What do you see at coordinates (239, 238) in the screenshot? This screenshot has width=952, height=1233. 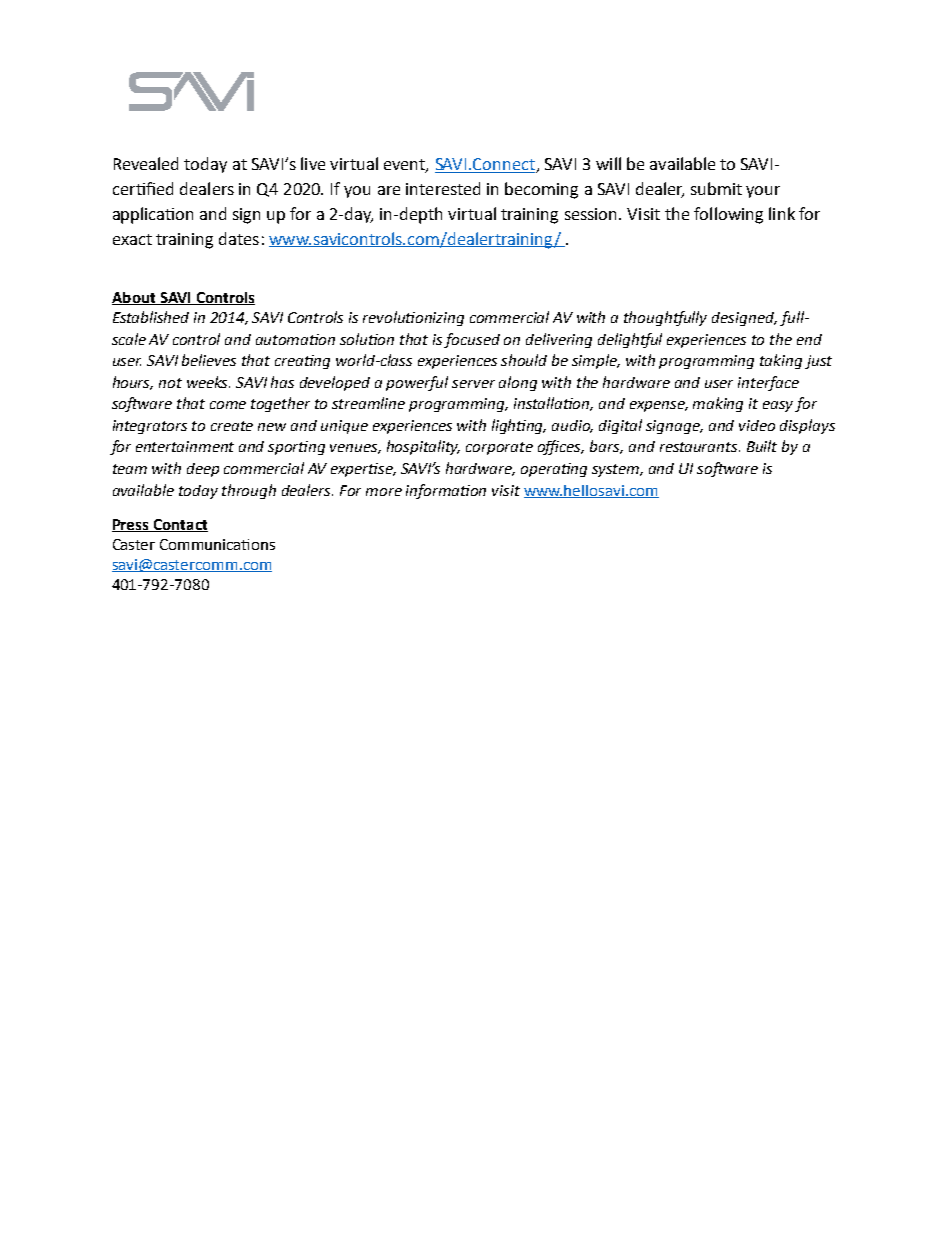 I see `dates` at bounding box center [239, 238].
